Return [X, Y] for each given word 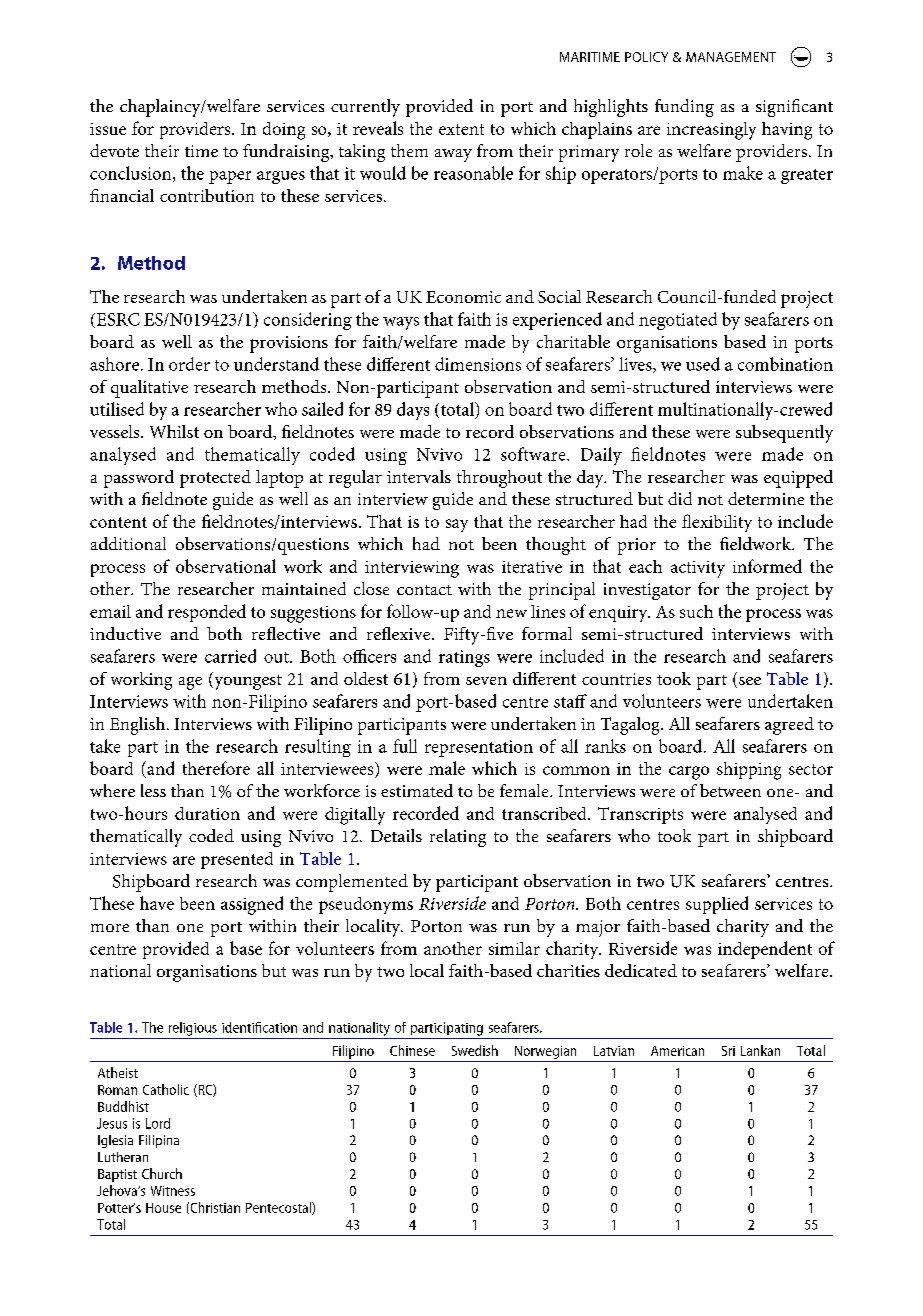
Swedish [475, 1050]
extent [461, 129]
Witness [173, 1191]
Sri [728, 1051]
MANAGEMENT [731, 57]
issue [108, 129]
